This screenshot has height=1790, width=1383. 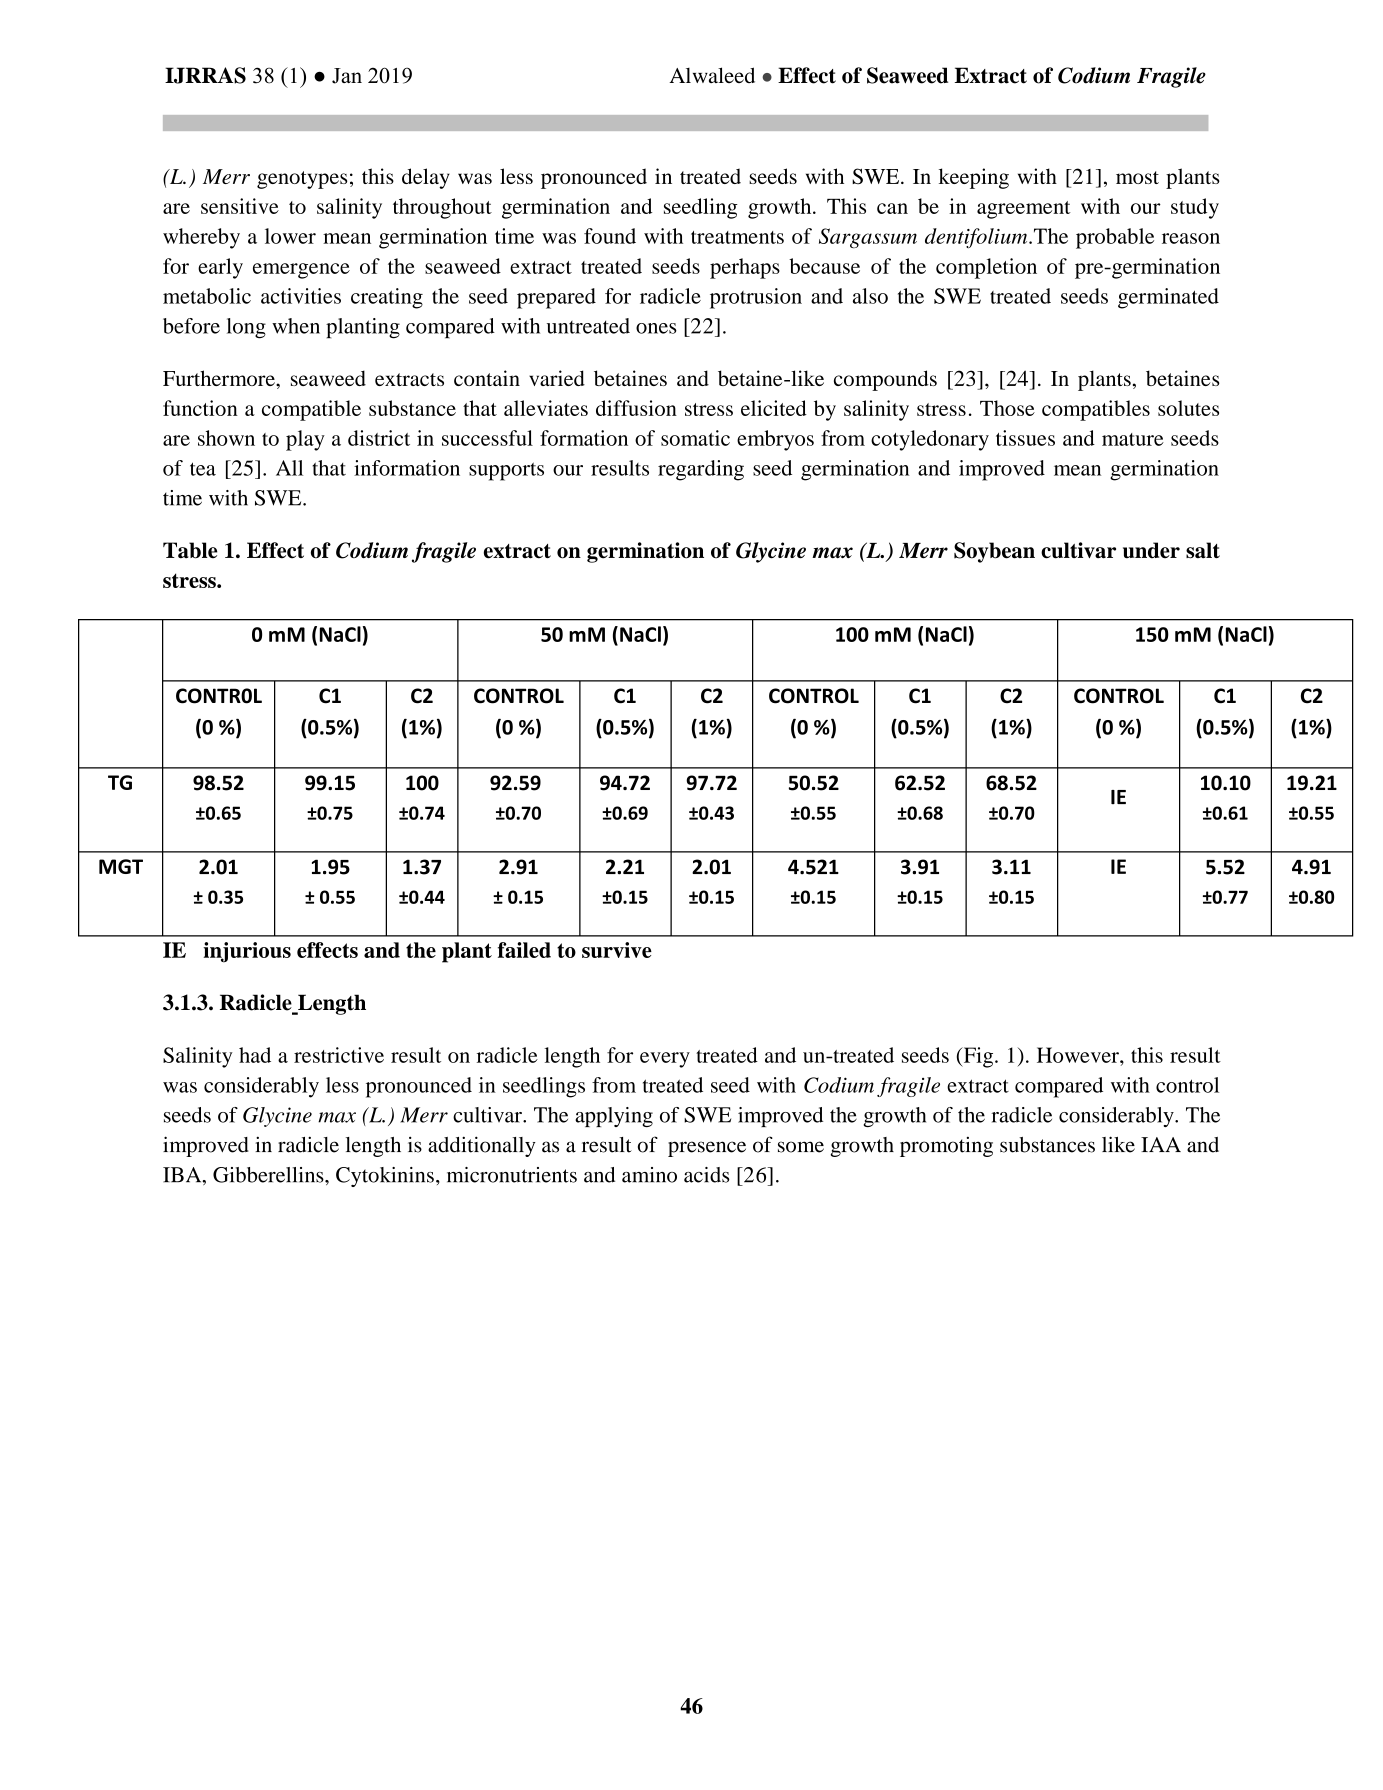 What do you see at coordinates (656, 328) in the screenshot?
I see `ones` at bounding box center [656, 328].
